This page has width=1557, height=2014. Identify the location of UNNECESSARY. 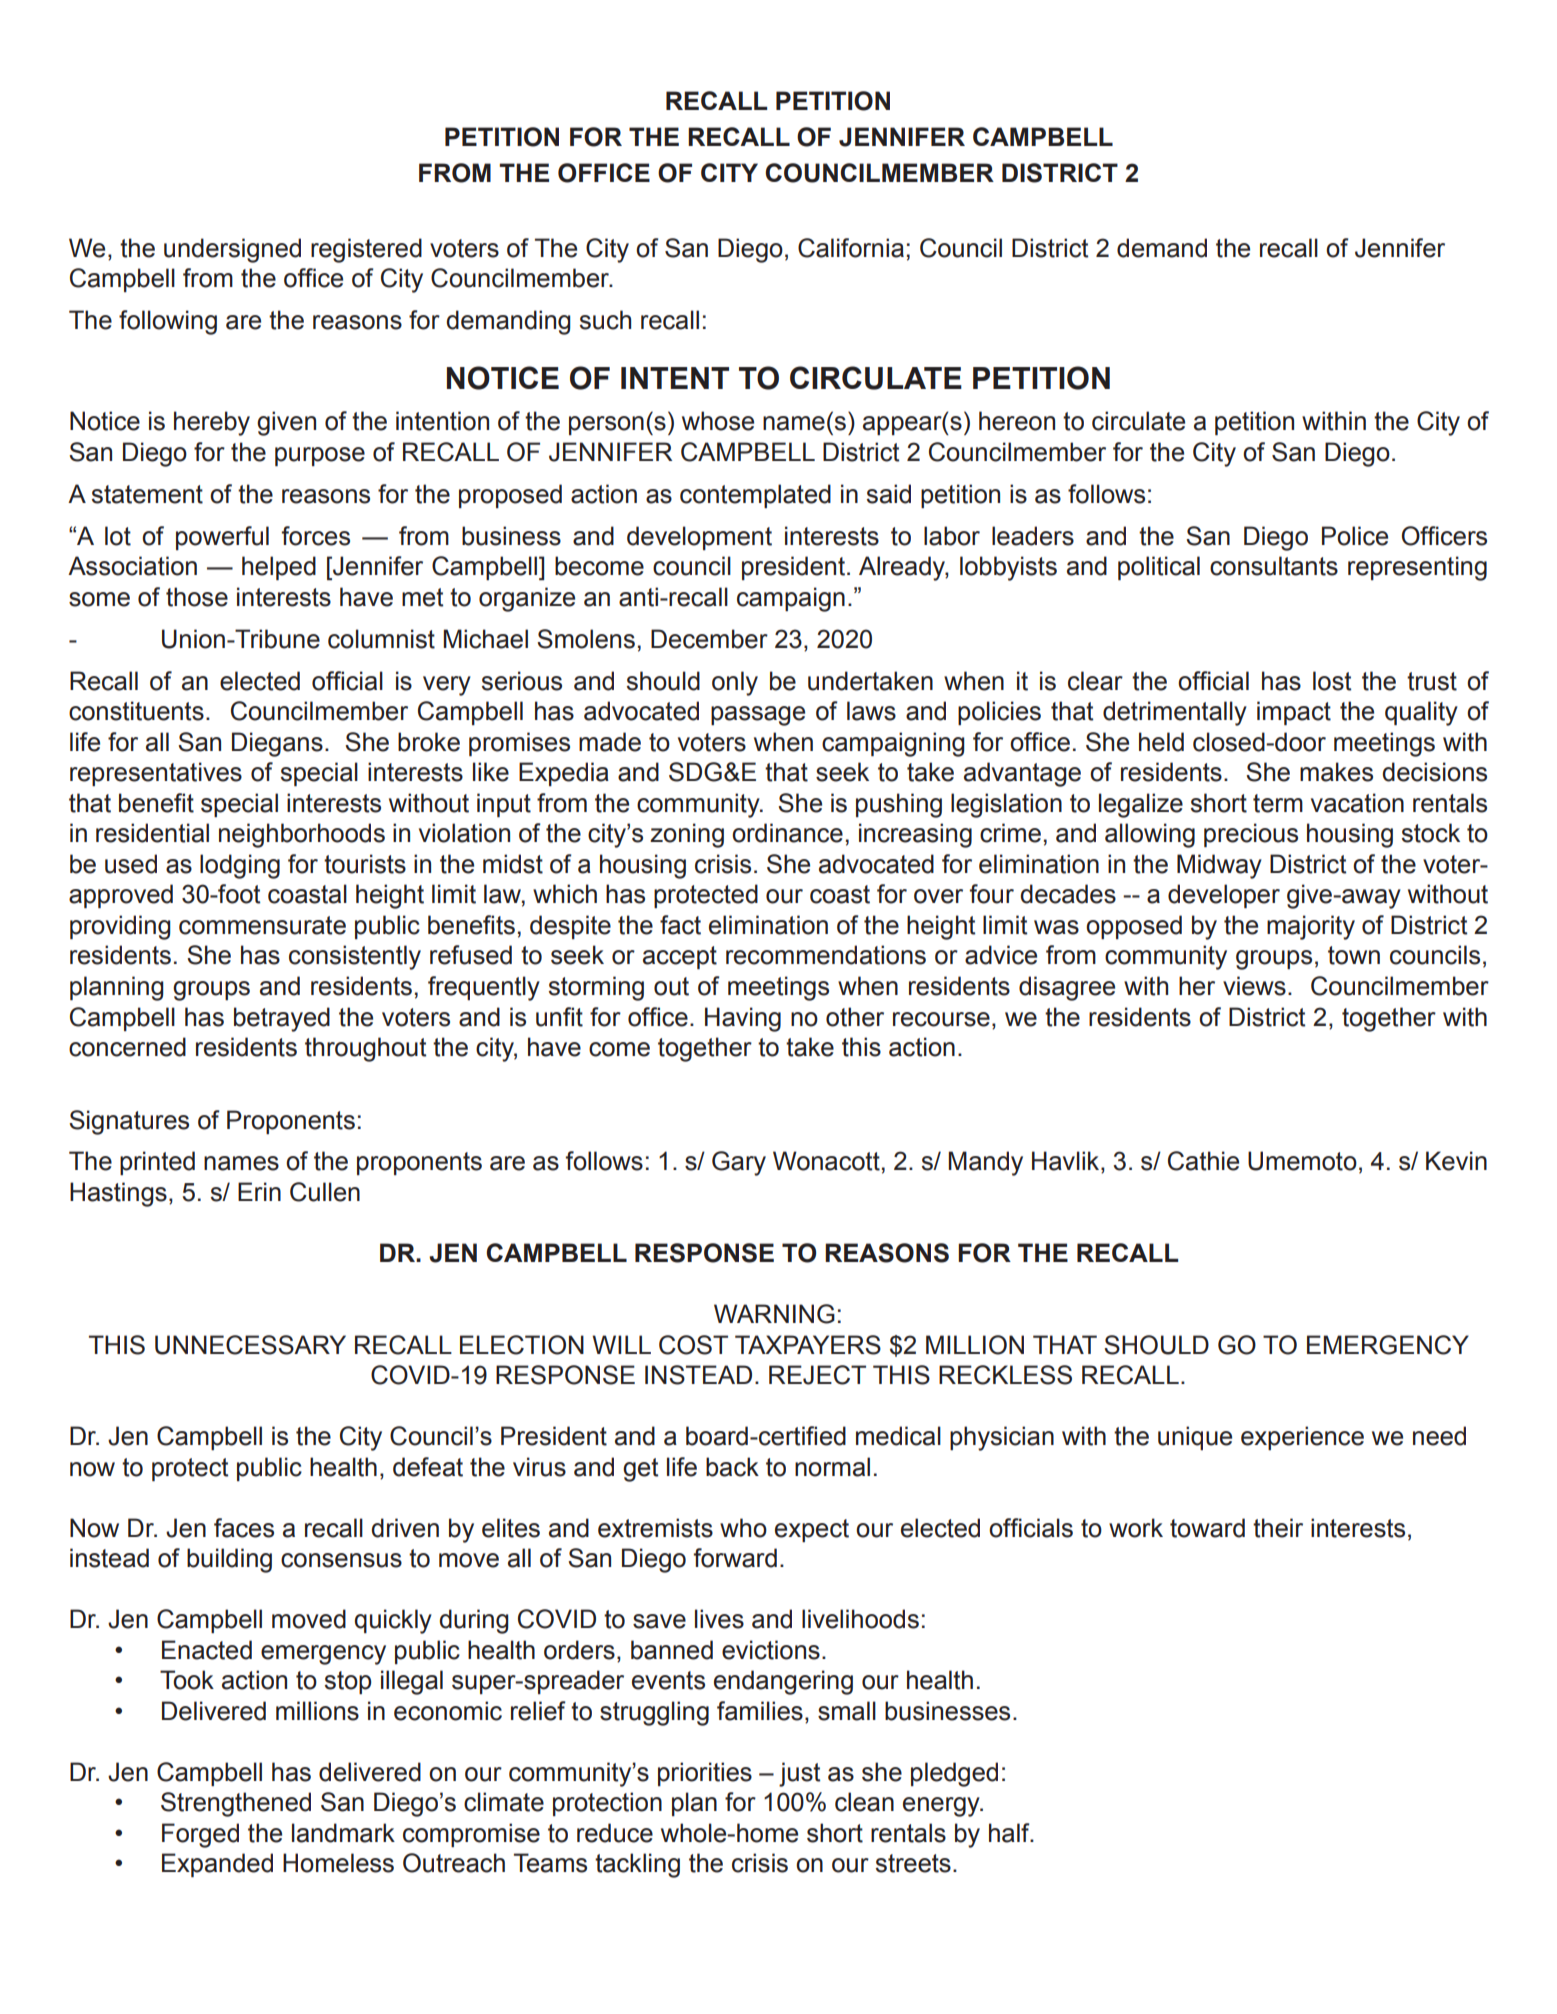
(250, 1345).
